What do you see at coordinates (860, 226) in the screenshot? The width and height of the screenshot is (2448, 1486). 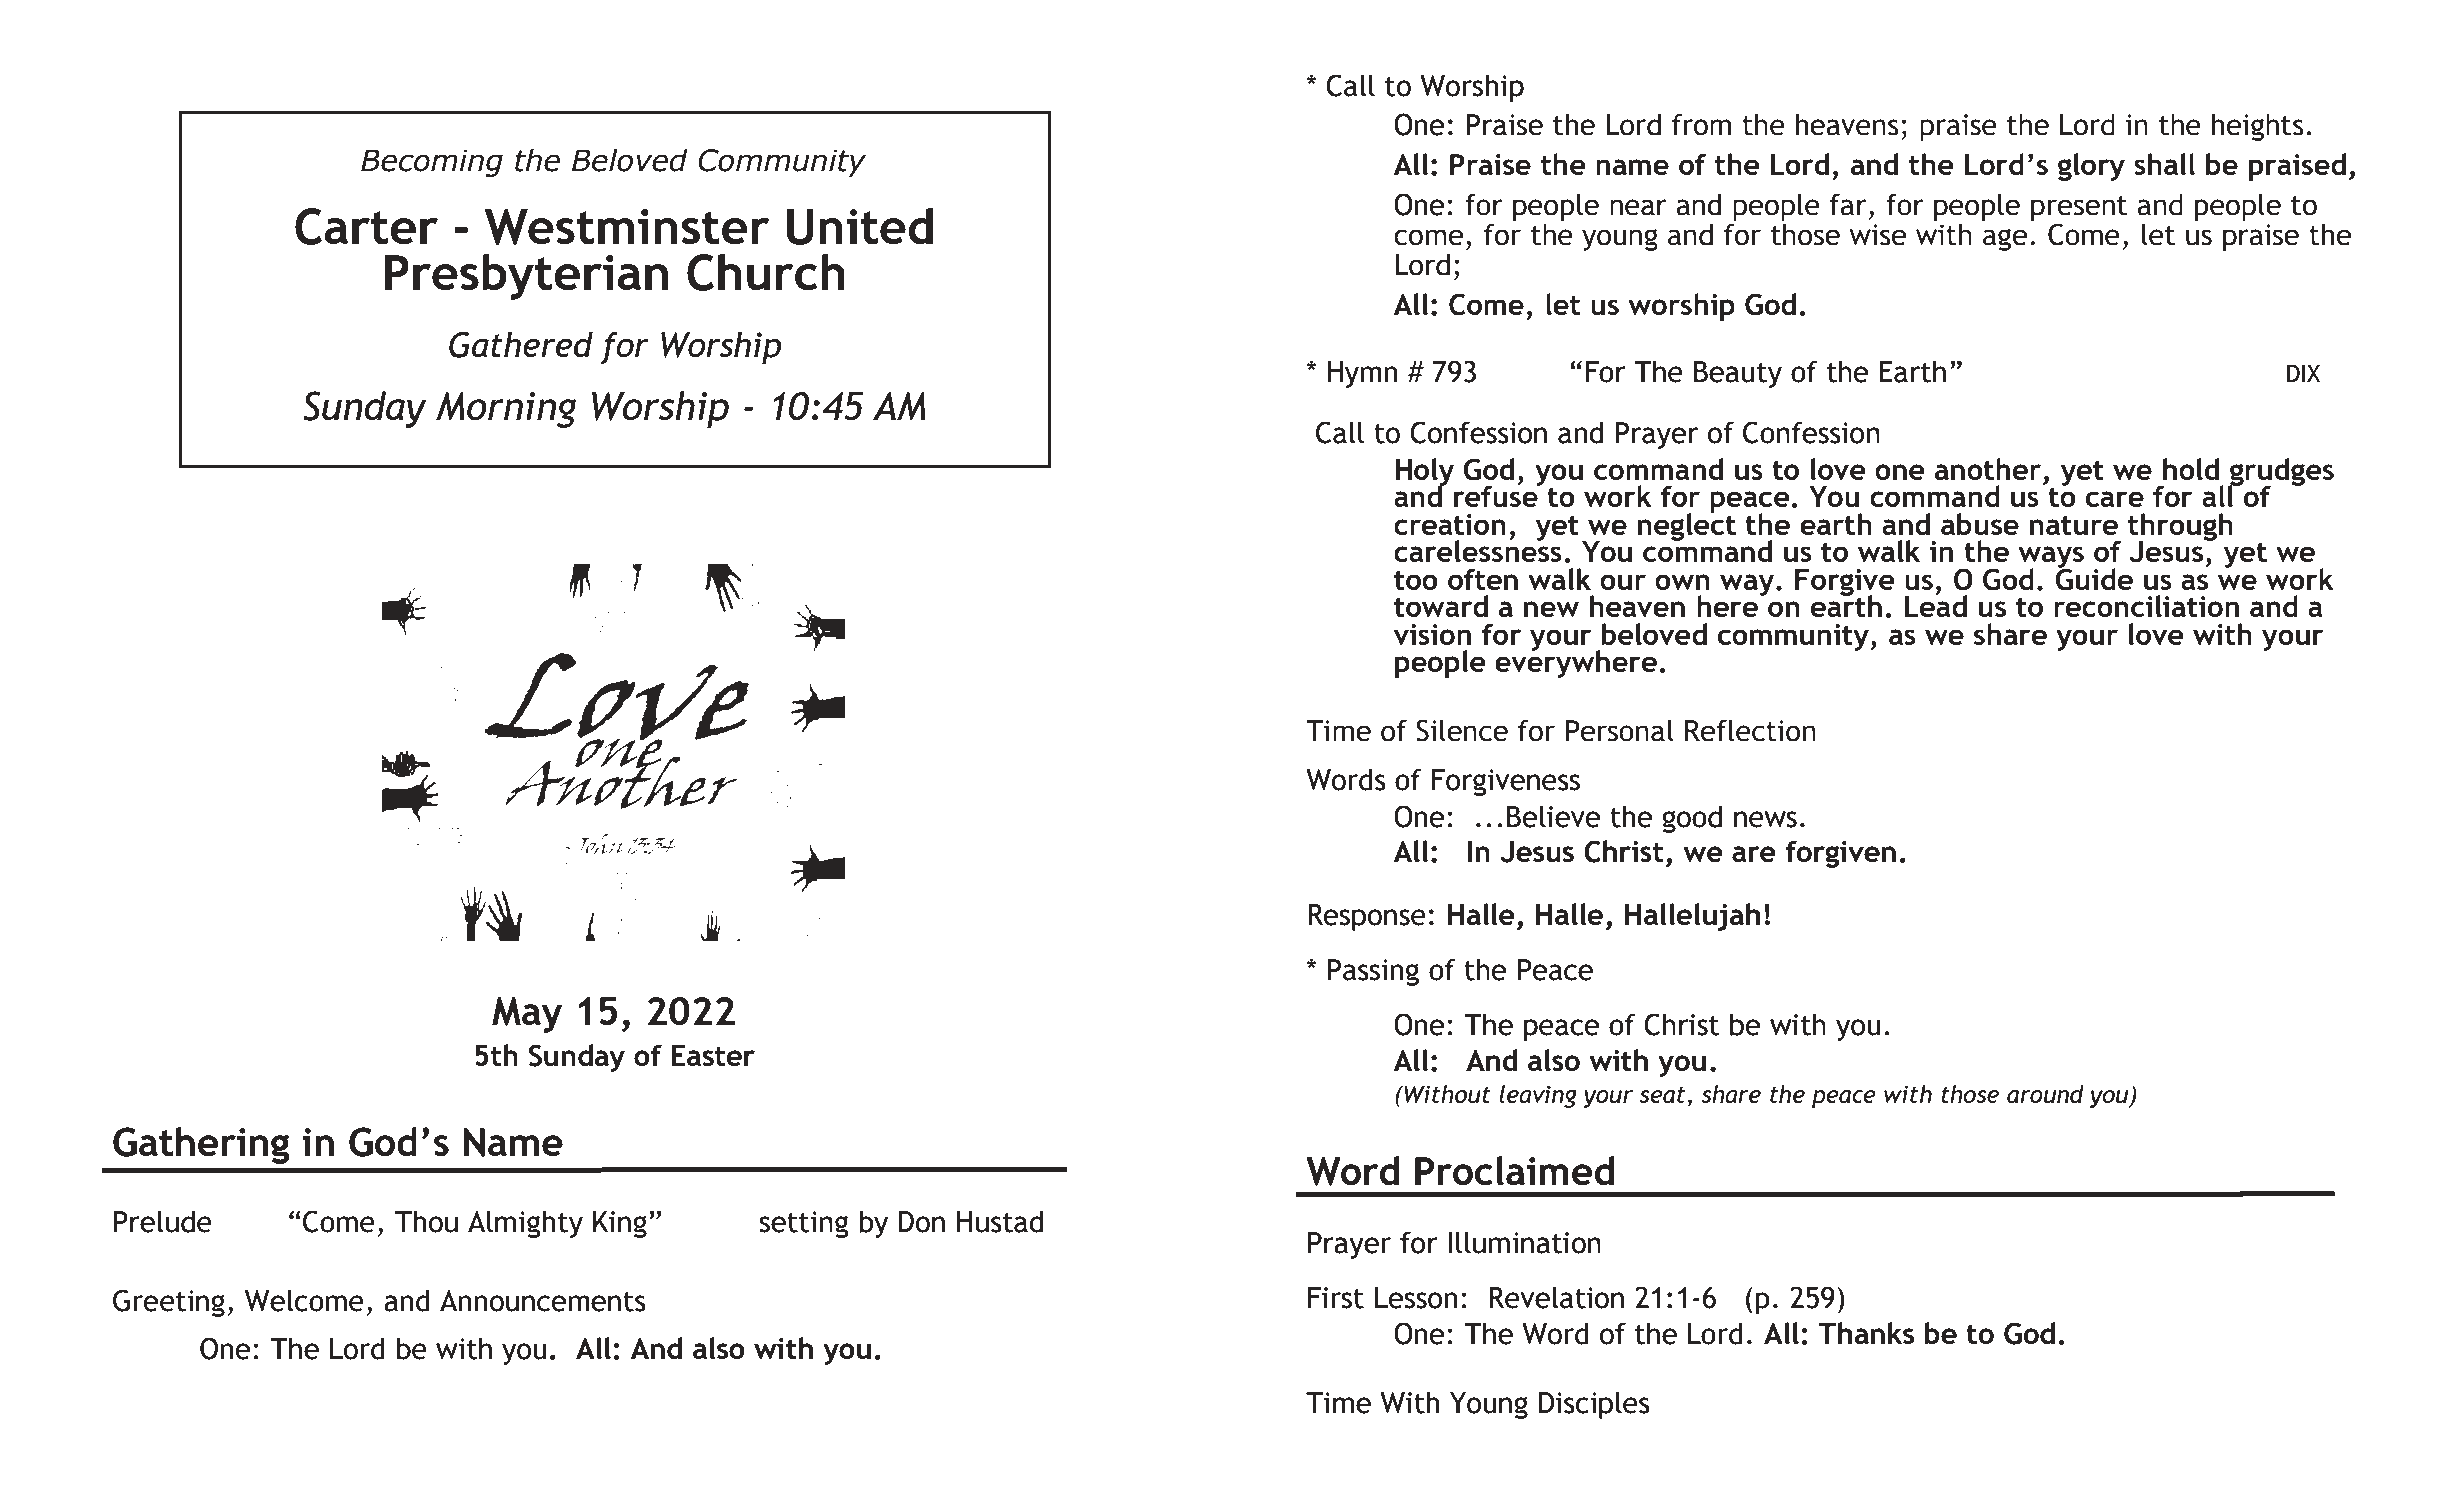 I see `United` at bounding box center [860, 226].
